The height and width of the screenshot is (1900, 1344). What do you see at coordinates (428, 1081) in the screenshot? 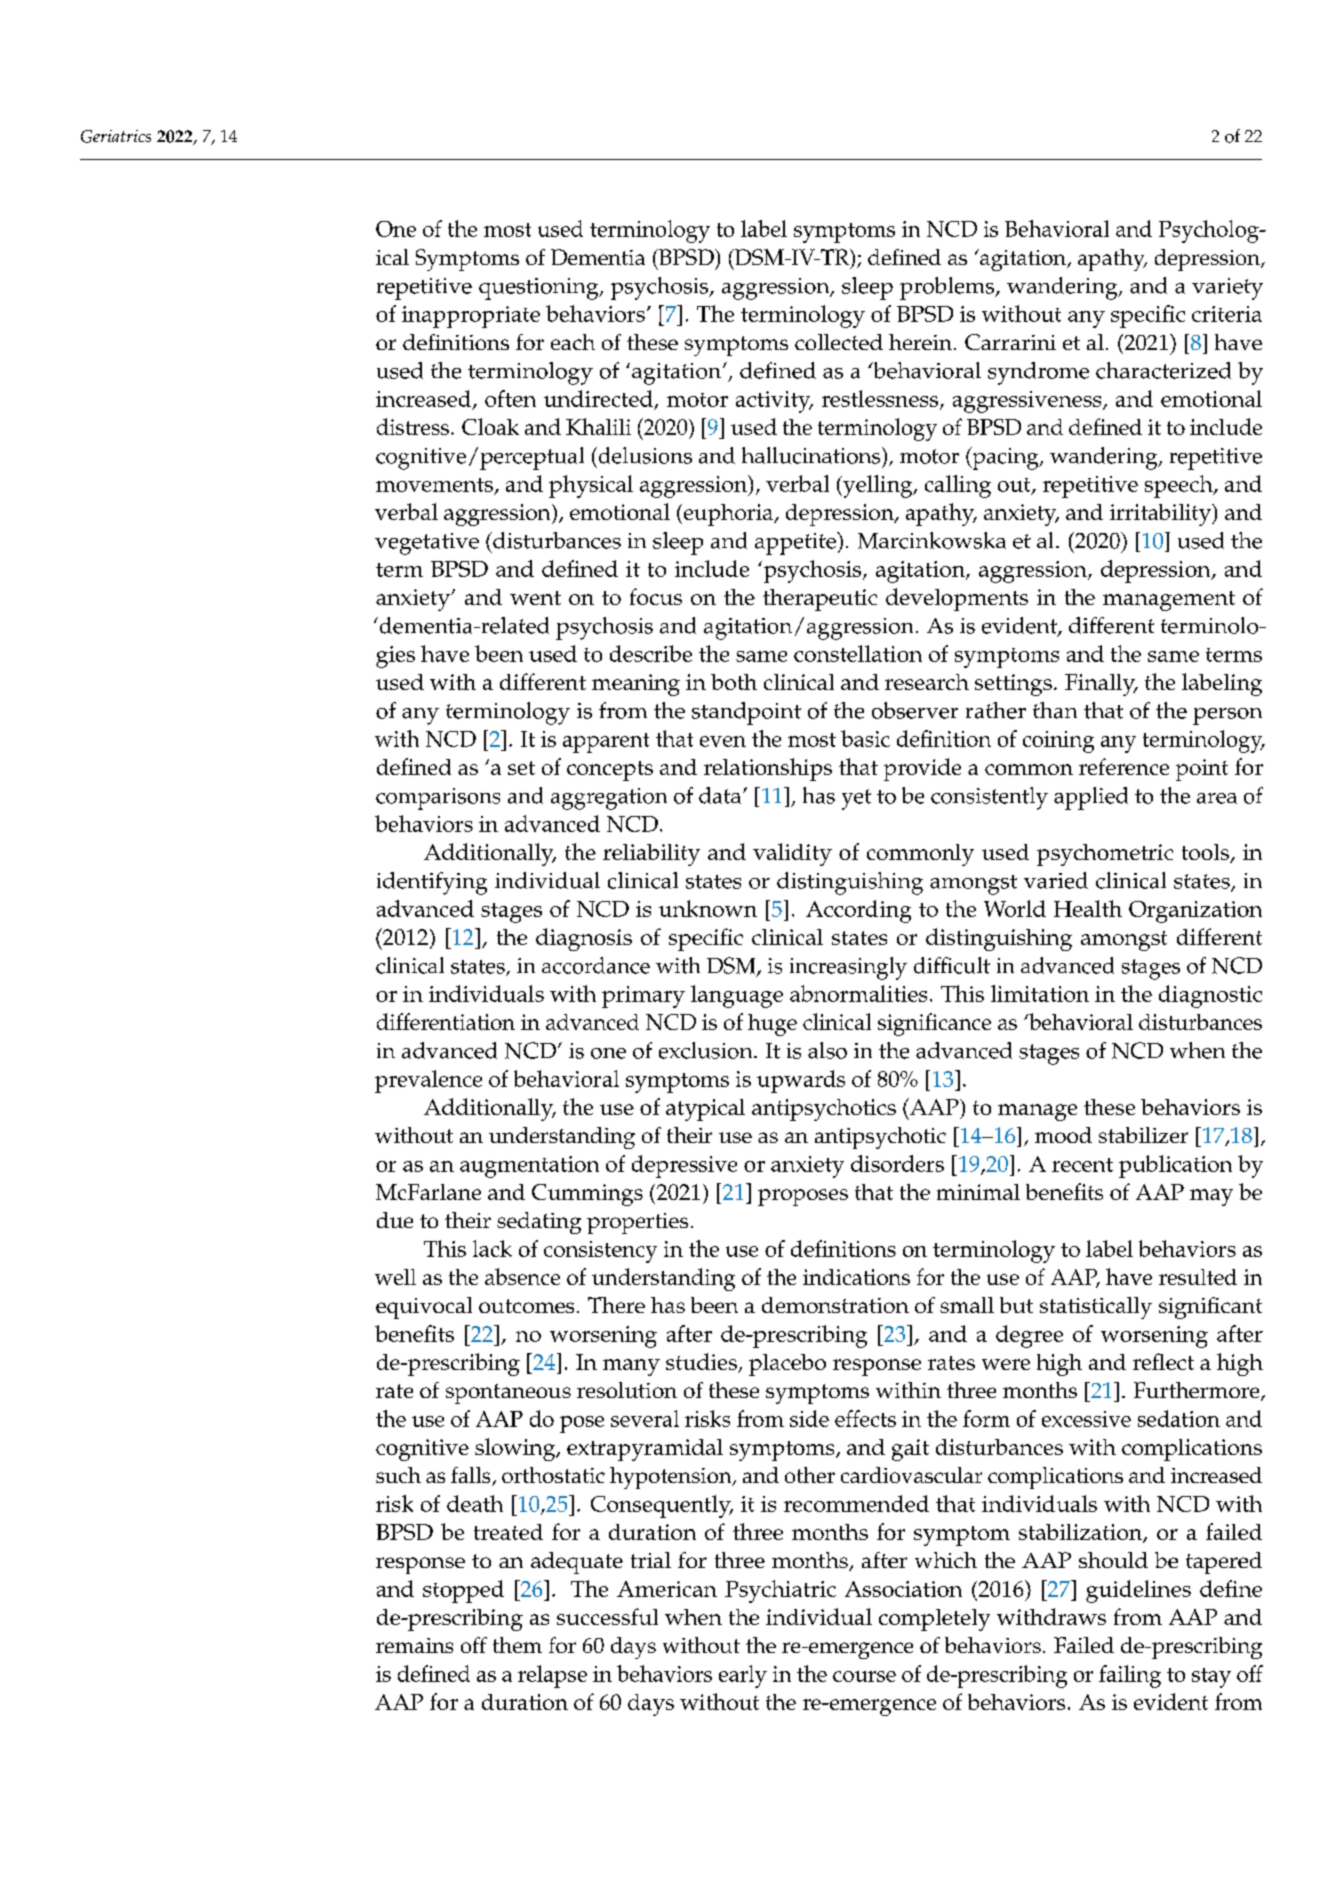
I see `prevalence` at bounding box center [428, 1081].
